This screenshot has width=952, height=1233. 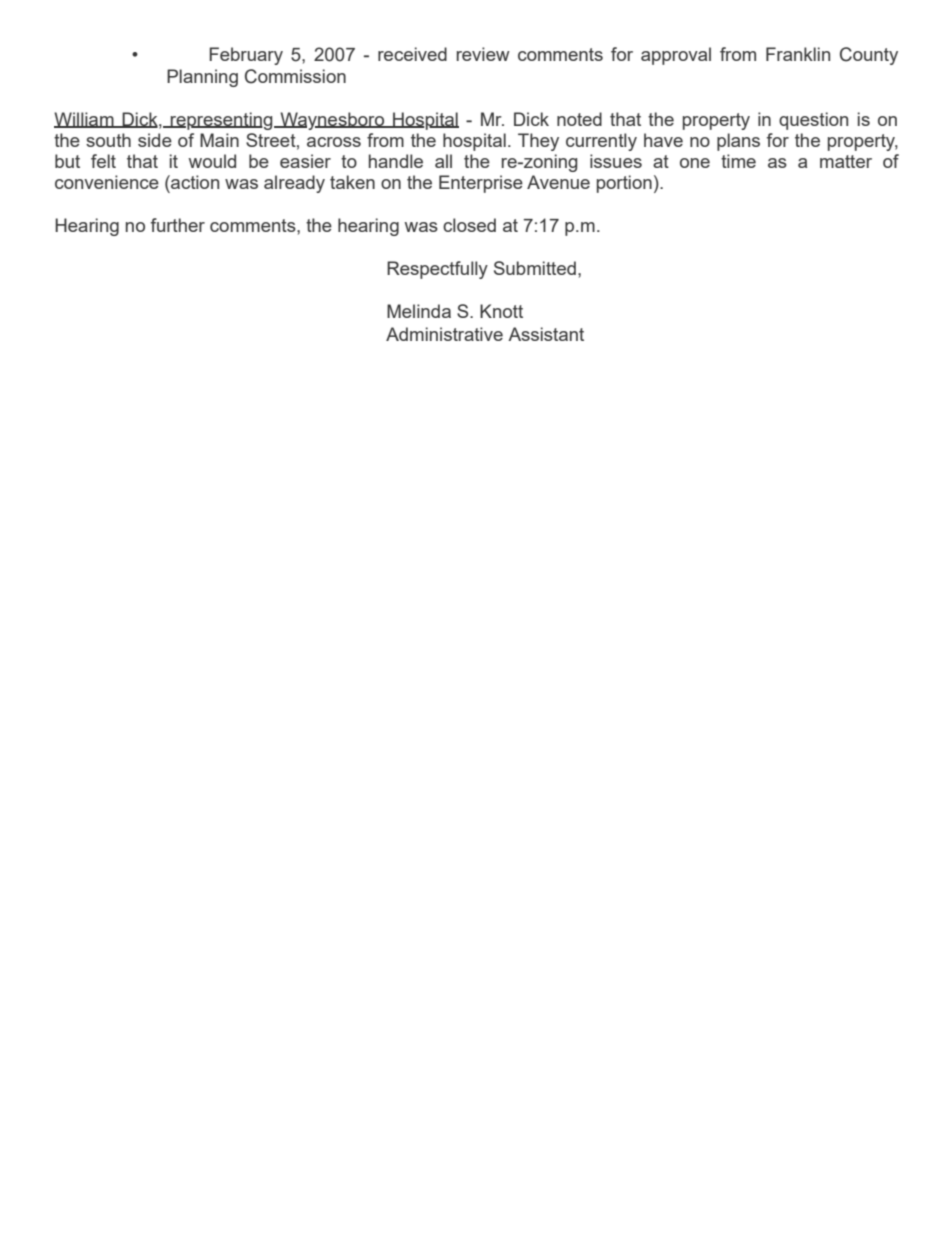 I want to click on review, so click(x=483, y=54).
